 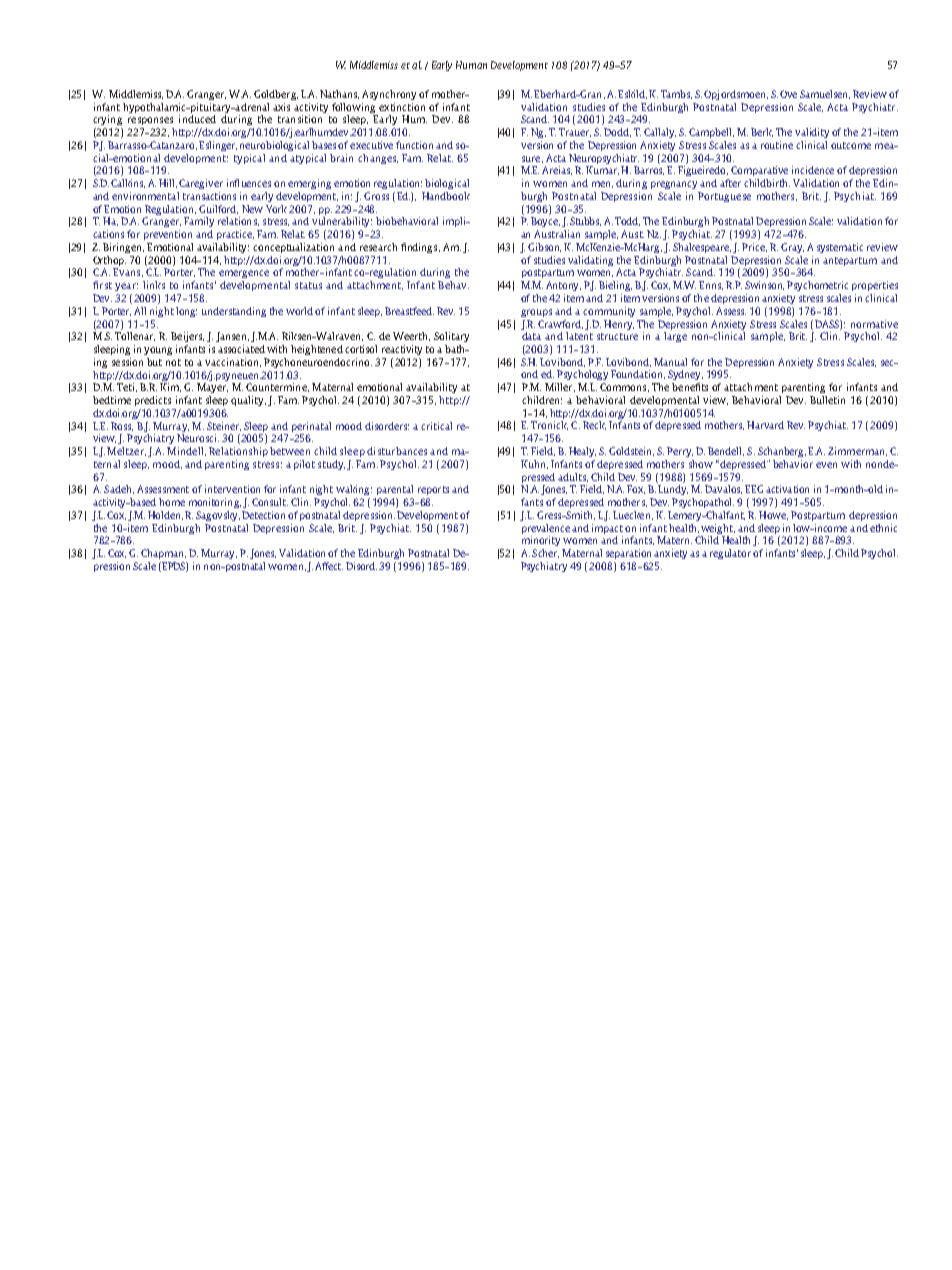 What do you see at coordinates (788, 94) in the document?
I see `Ove` at bounding box center [788, 94].
